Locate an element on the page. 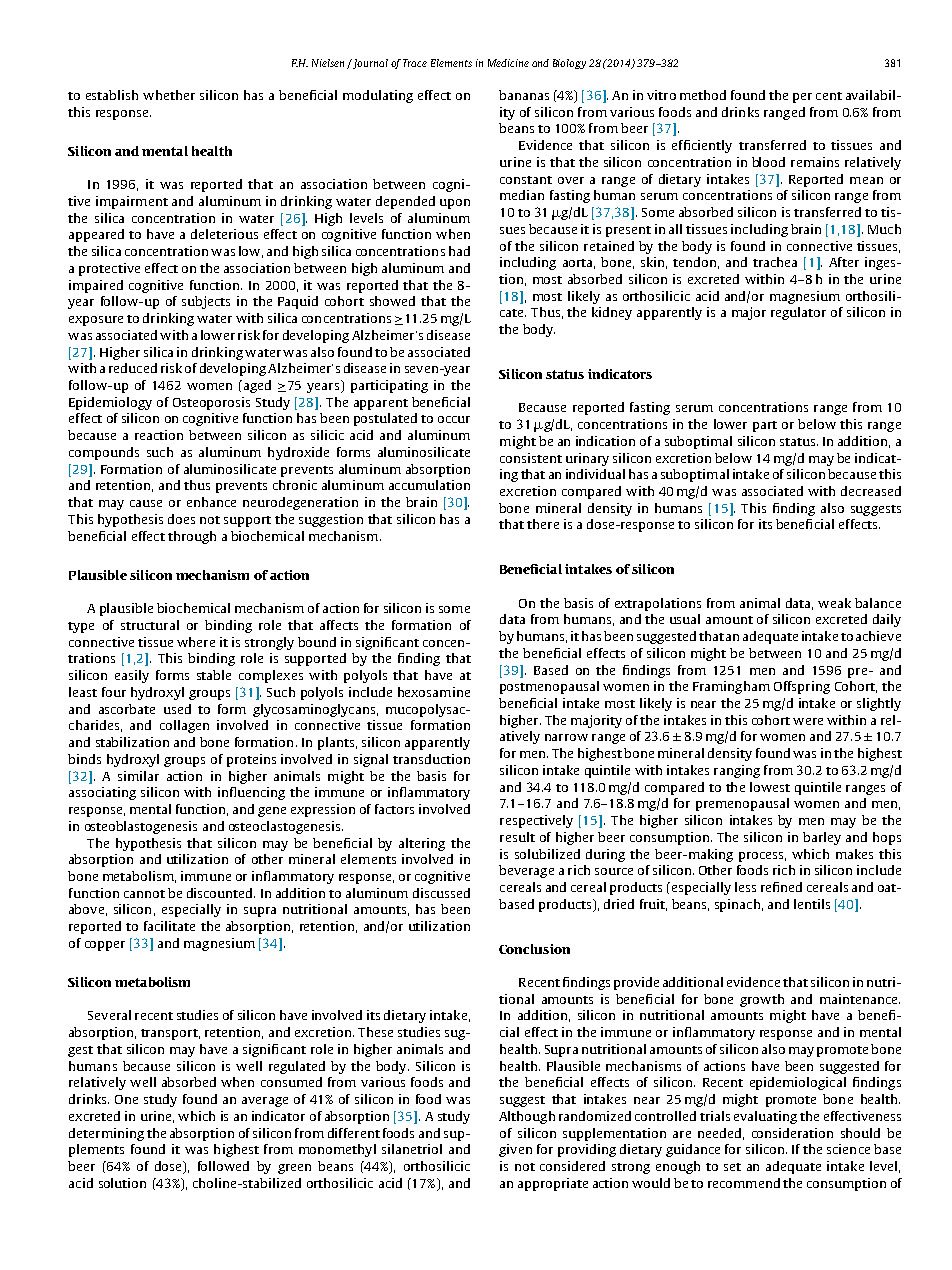 The image size is (952, 1270). whether is located at coordinates (169, 95).
